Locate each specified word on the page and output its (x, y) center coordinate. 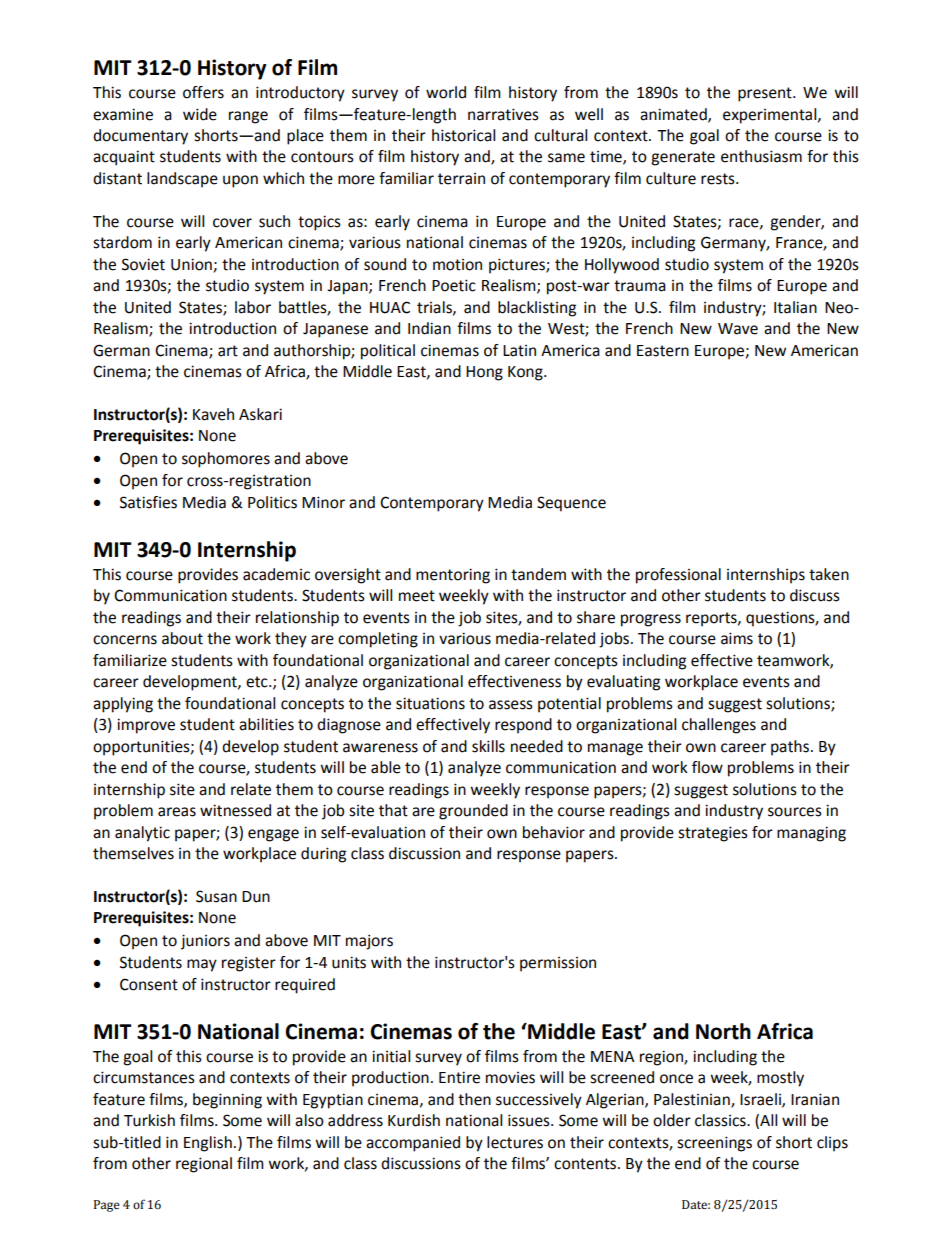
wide (200, 114)
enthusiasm (761, 156)
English (208, 1144)
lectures (515, 1142)
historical (463, 135)
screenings (714, 1144)
